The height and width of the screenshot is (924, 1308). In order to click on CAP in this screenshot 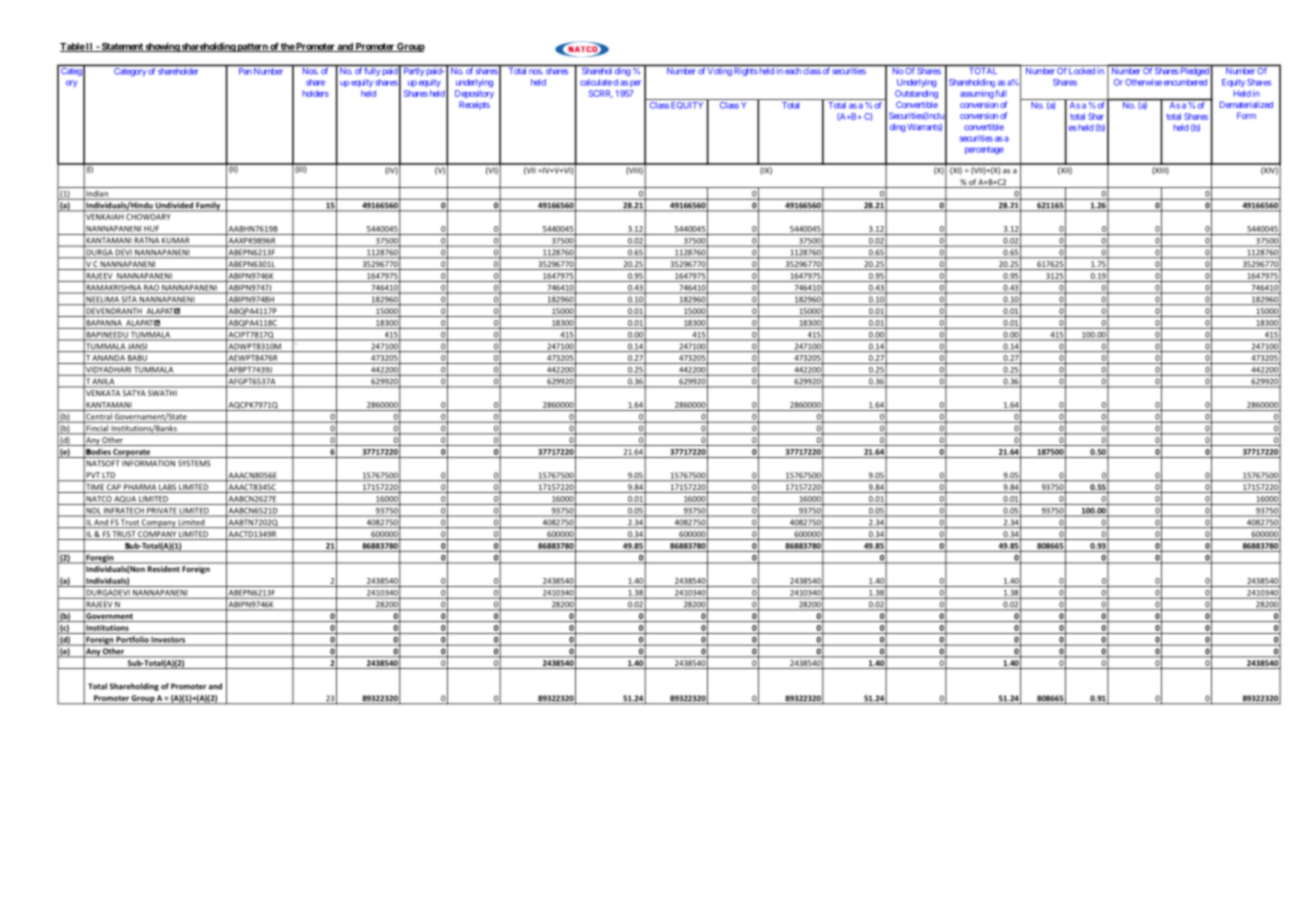, I will do `click(114, 488)`.
